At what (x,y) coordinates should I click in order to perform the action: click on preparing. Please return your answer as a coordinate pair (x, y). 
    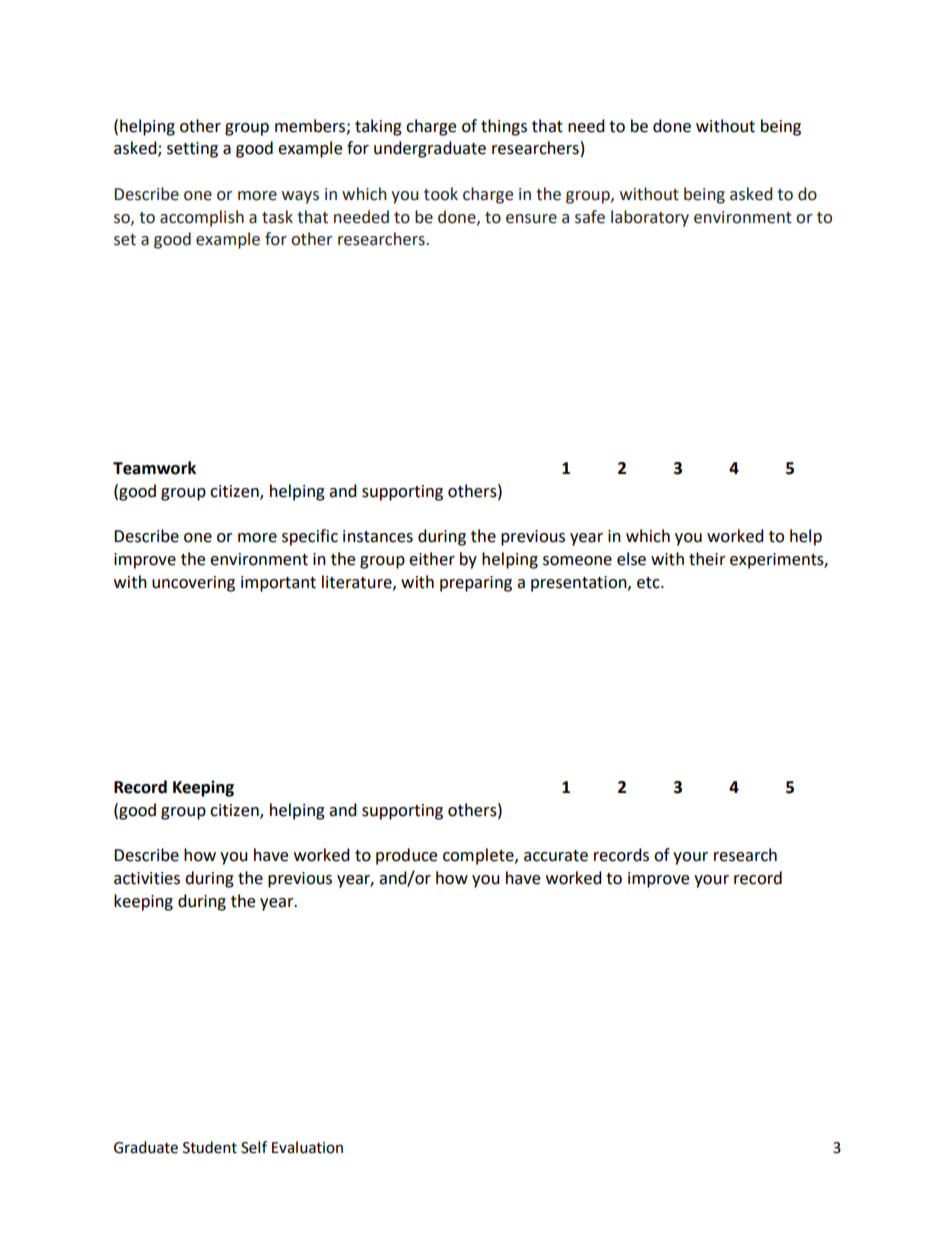
    Looking at the image, I should click on (476, 584).
